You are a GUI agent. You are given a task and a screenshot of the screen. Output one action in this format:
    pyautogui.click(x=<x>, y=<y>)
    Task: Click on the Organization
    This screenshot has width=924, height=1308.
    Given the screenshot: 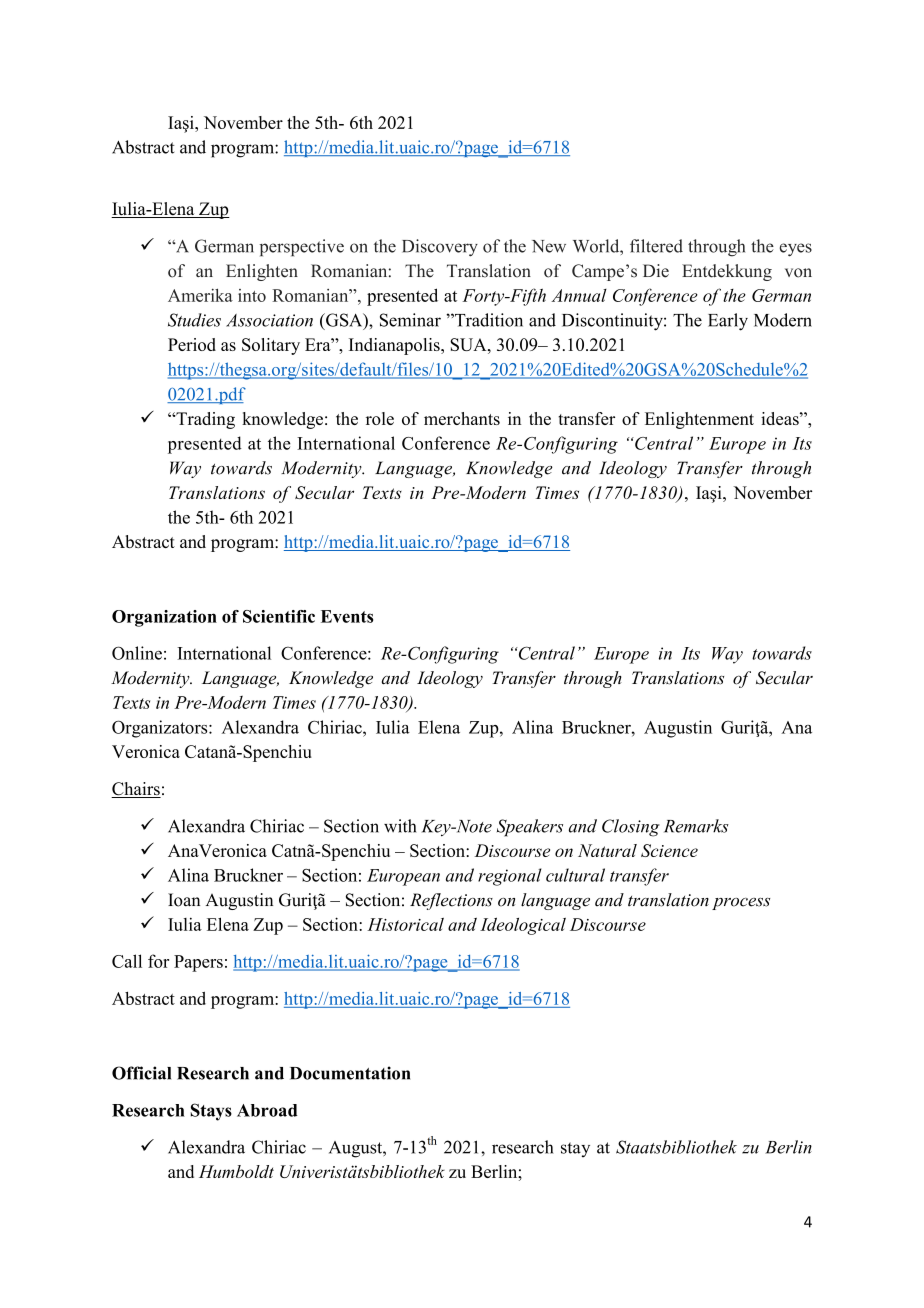 What is the action you would take?
    pyautogui.click(x=164, y=618)
